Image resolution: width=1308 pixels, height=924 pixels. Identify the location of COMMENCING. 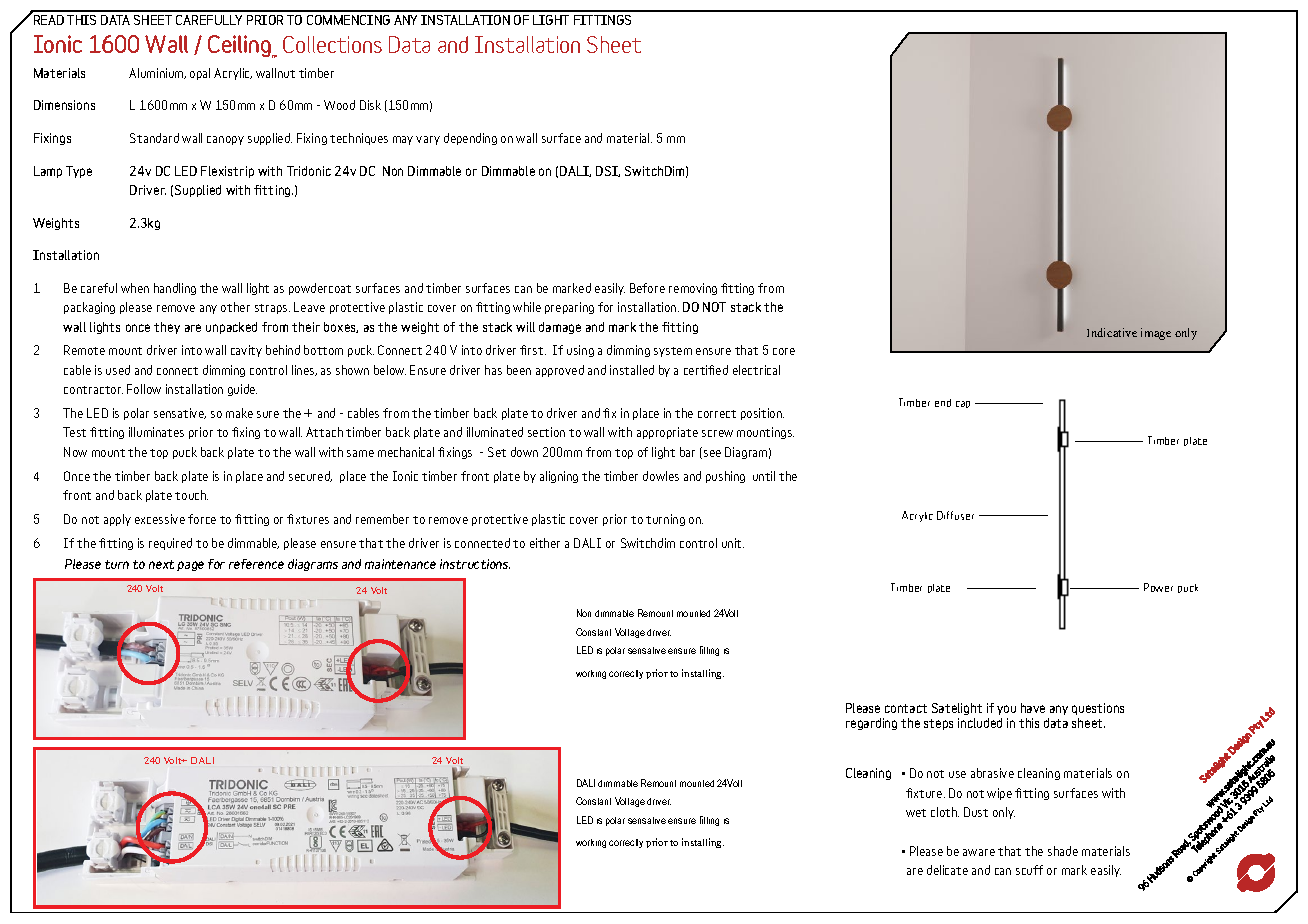
(348, 20).
